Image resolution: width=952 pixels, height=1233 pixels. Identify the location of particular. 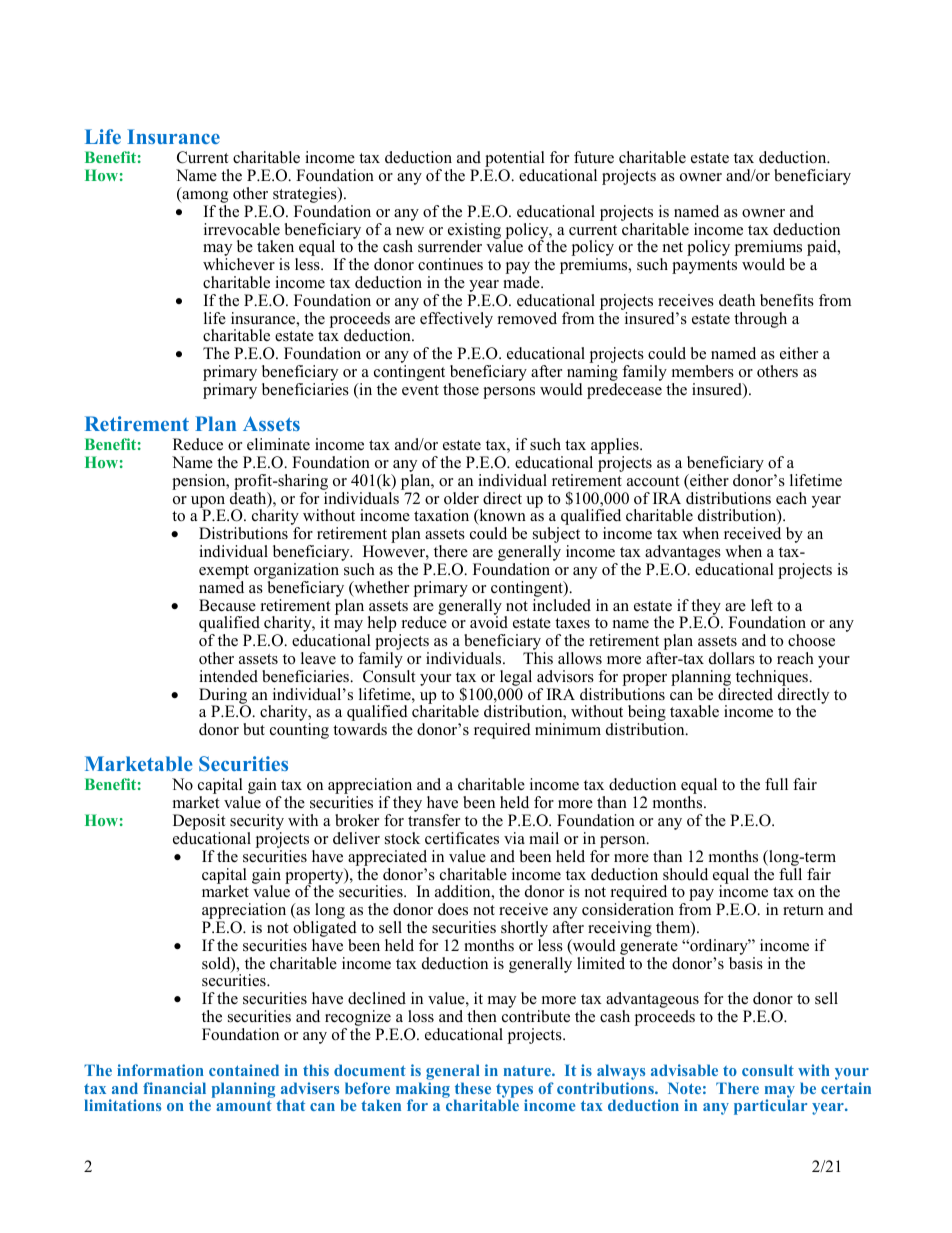
(770, 1107).
